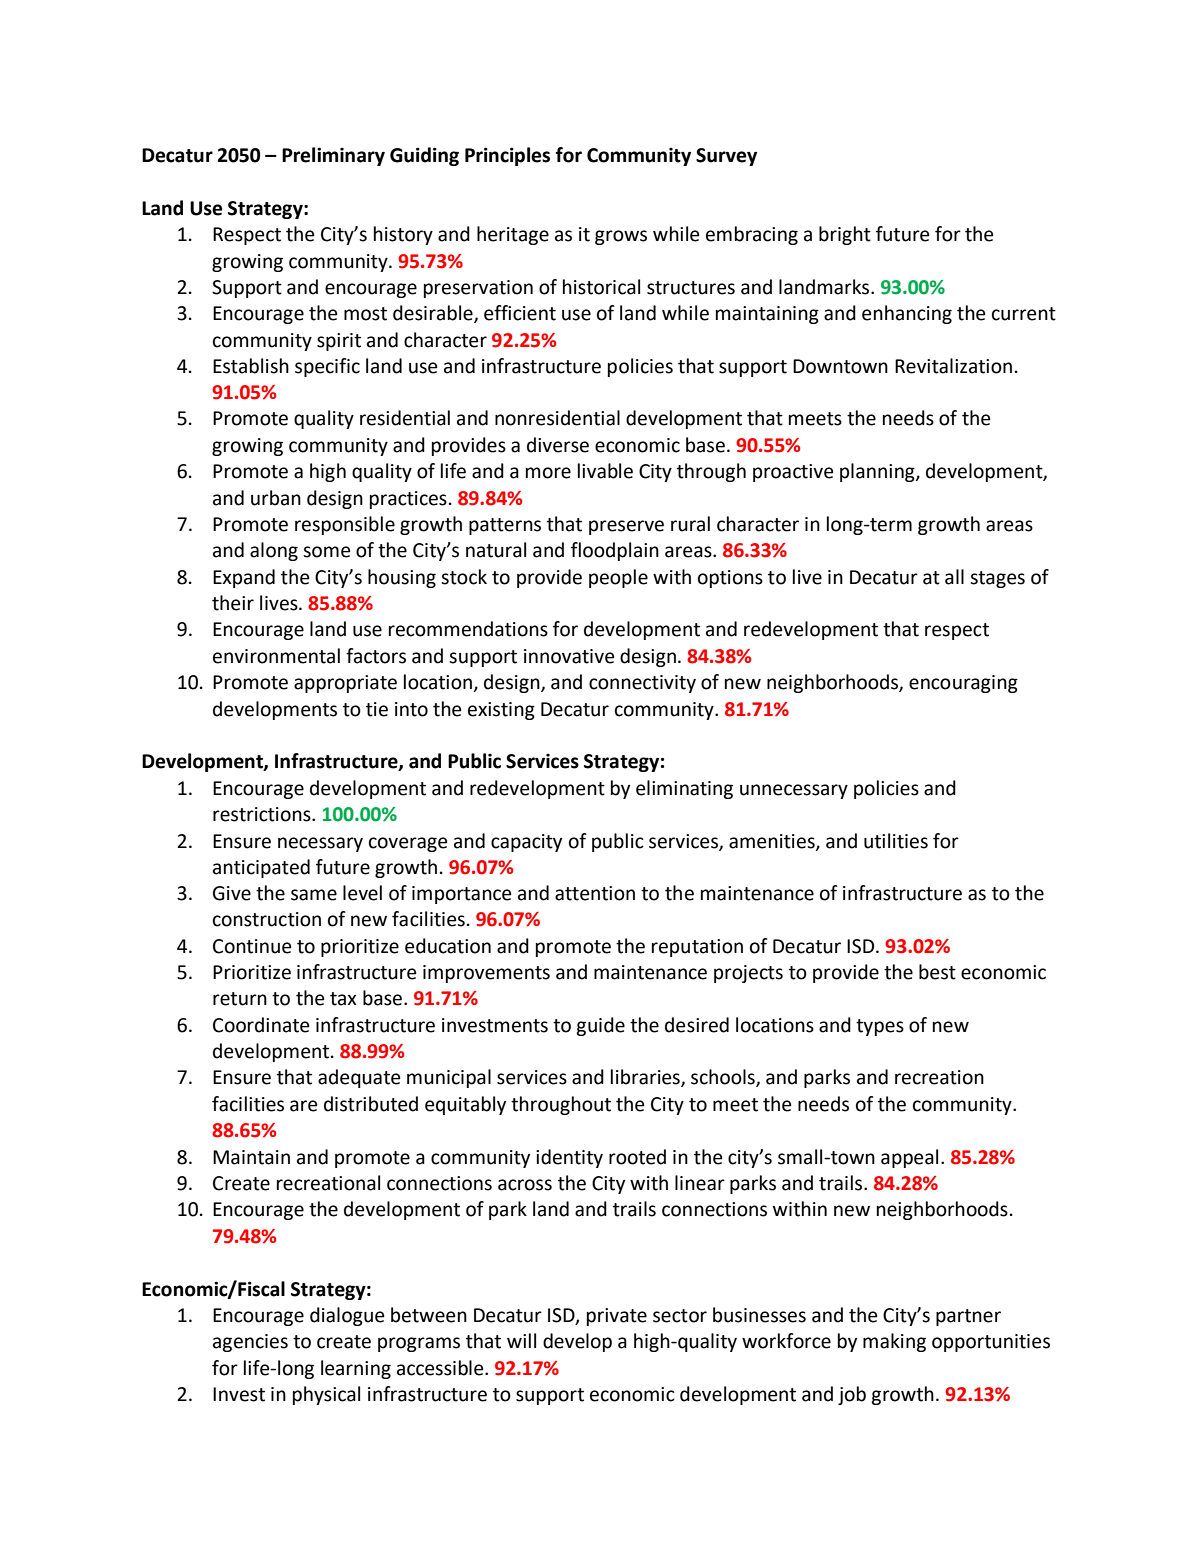  I want to click on bright, so click(845, 235).
